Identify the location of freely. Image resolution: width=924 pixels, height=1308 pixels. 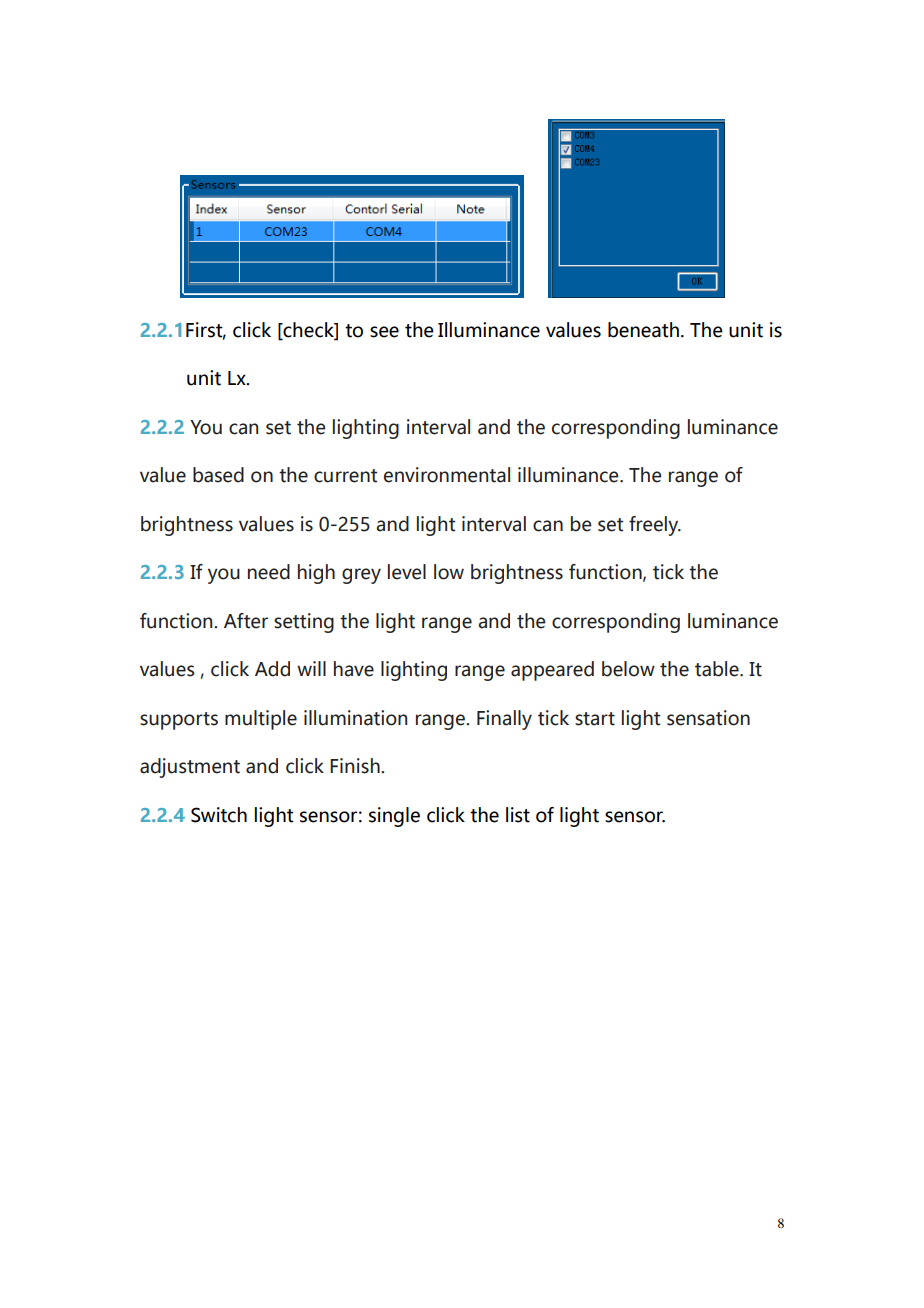
(655, 526).
